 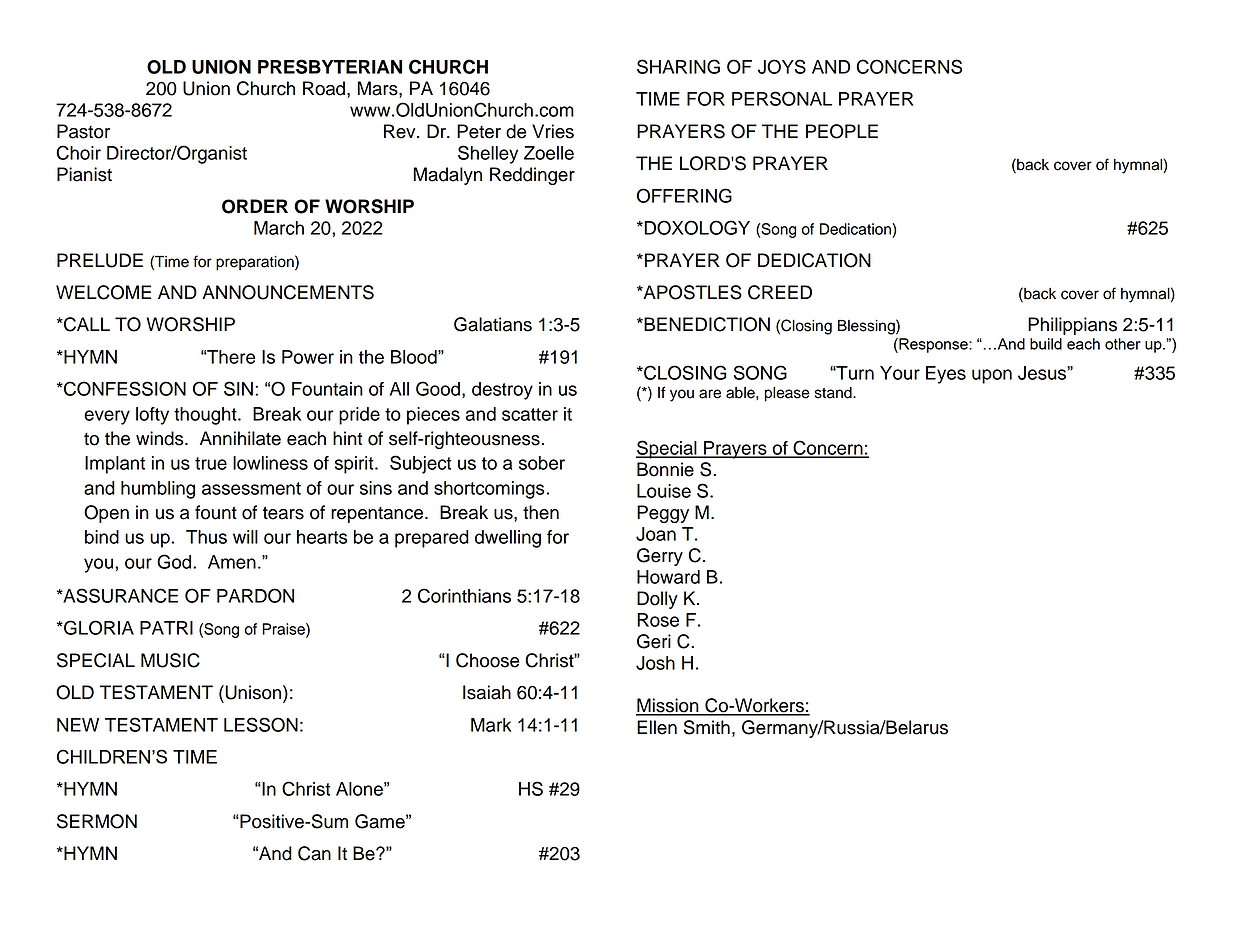 I want to click on OFFERING, so click(x=684, y=195).
